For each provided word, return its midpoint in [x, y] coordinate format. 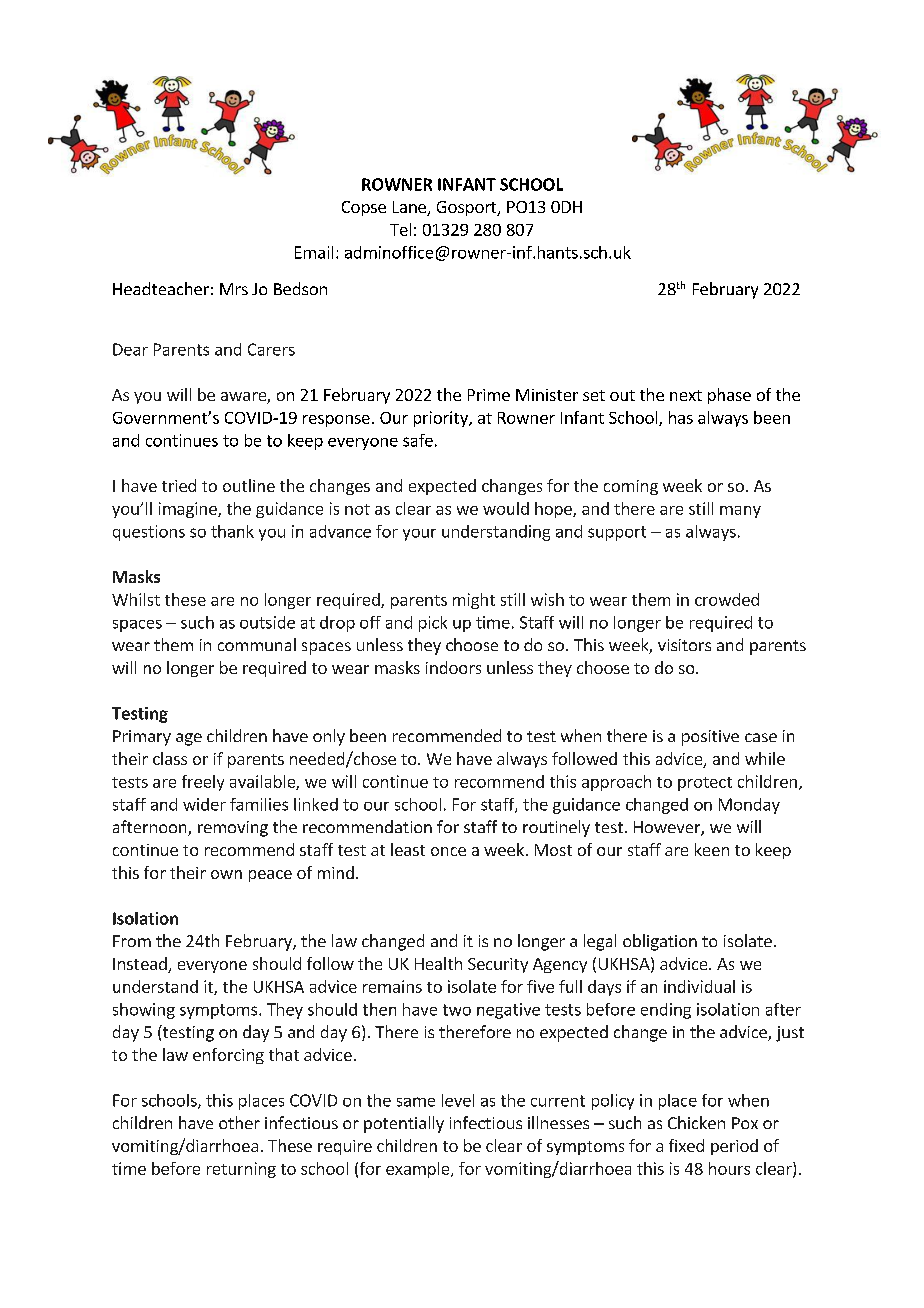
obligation [660, 942]
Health [438, 963]
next [686, 395]
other [239, 1122]
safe [418, 440]
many [740, 512]
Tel [400, 229]
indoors [453, 667]
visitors [684, 645]
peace [270, 876]
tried [179, 485]
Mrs [234, 289]
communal [257, 644]
